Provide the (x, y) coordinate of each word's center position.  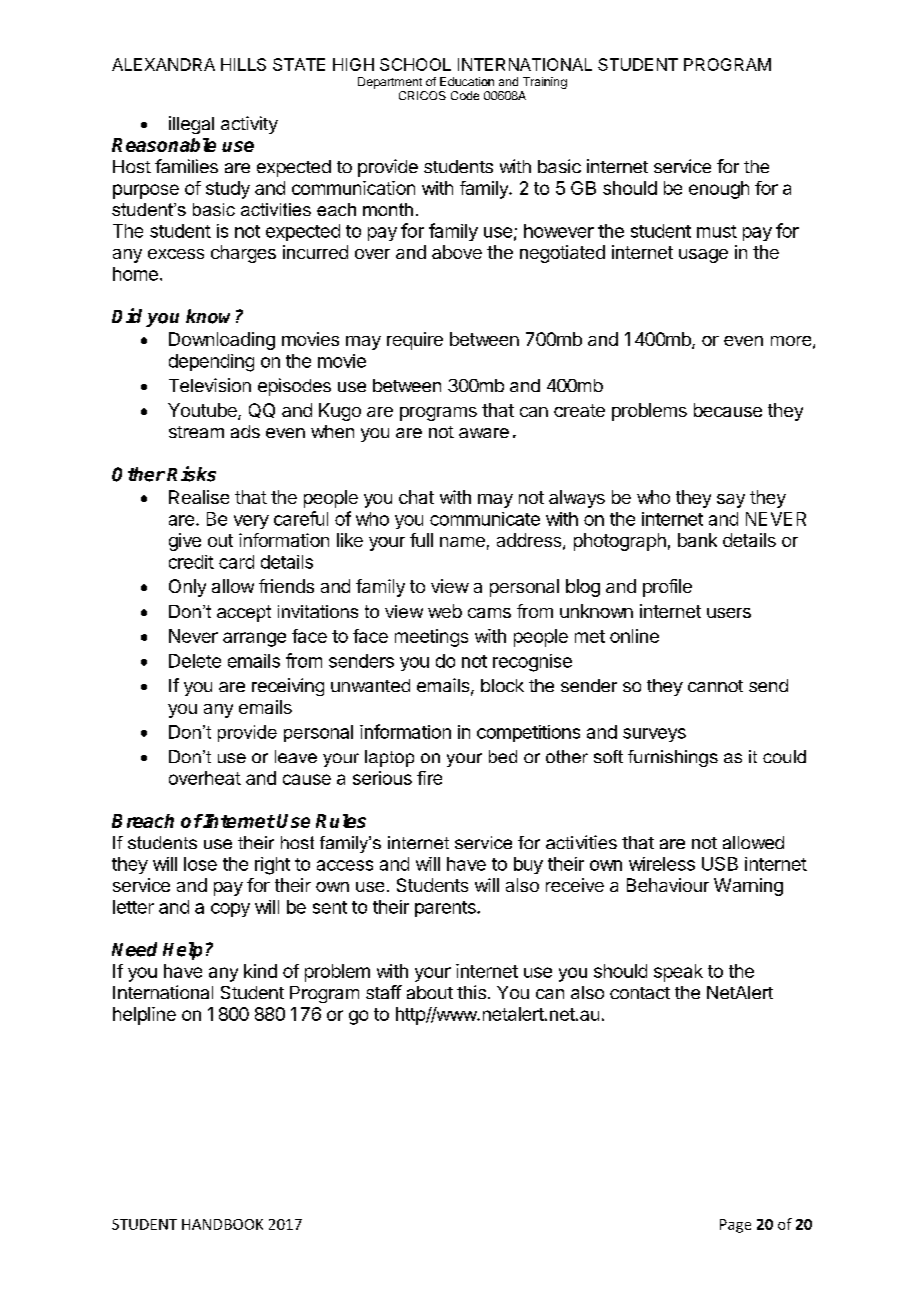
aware (484, 433)
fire (429, 778)
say (731, 501)
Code (465, 95)
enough (719, 190)
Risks (191, 474)
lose (200, 864)
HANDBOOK (222, 1224)
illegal (191, 125)
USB (720, 864)
